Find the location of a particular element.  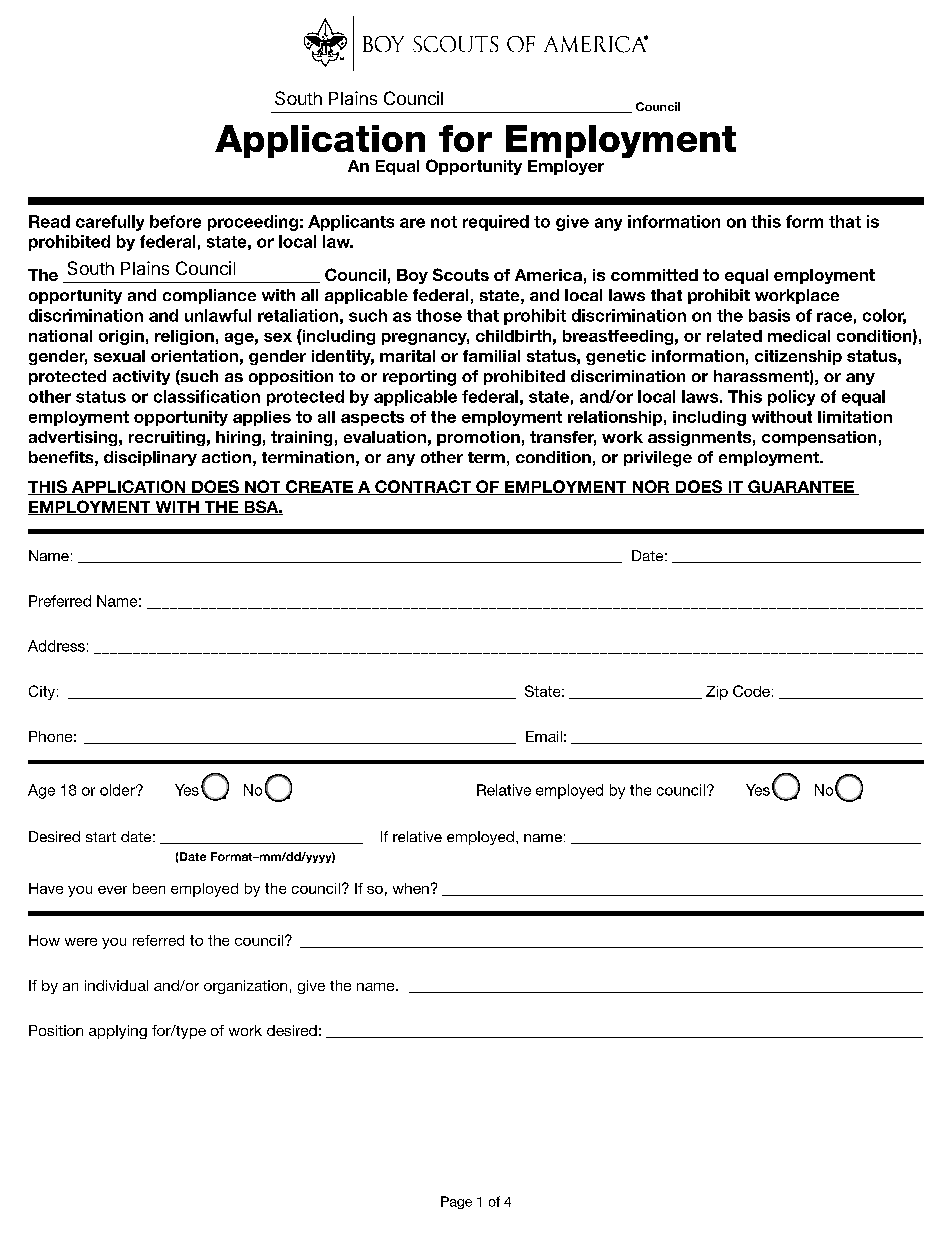

promotion is located at coordinates (478, 438).
